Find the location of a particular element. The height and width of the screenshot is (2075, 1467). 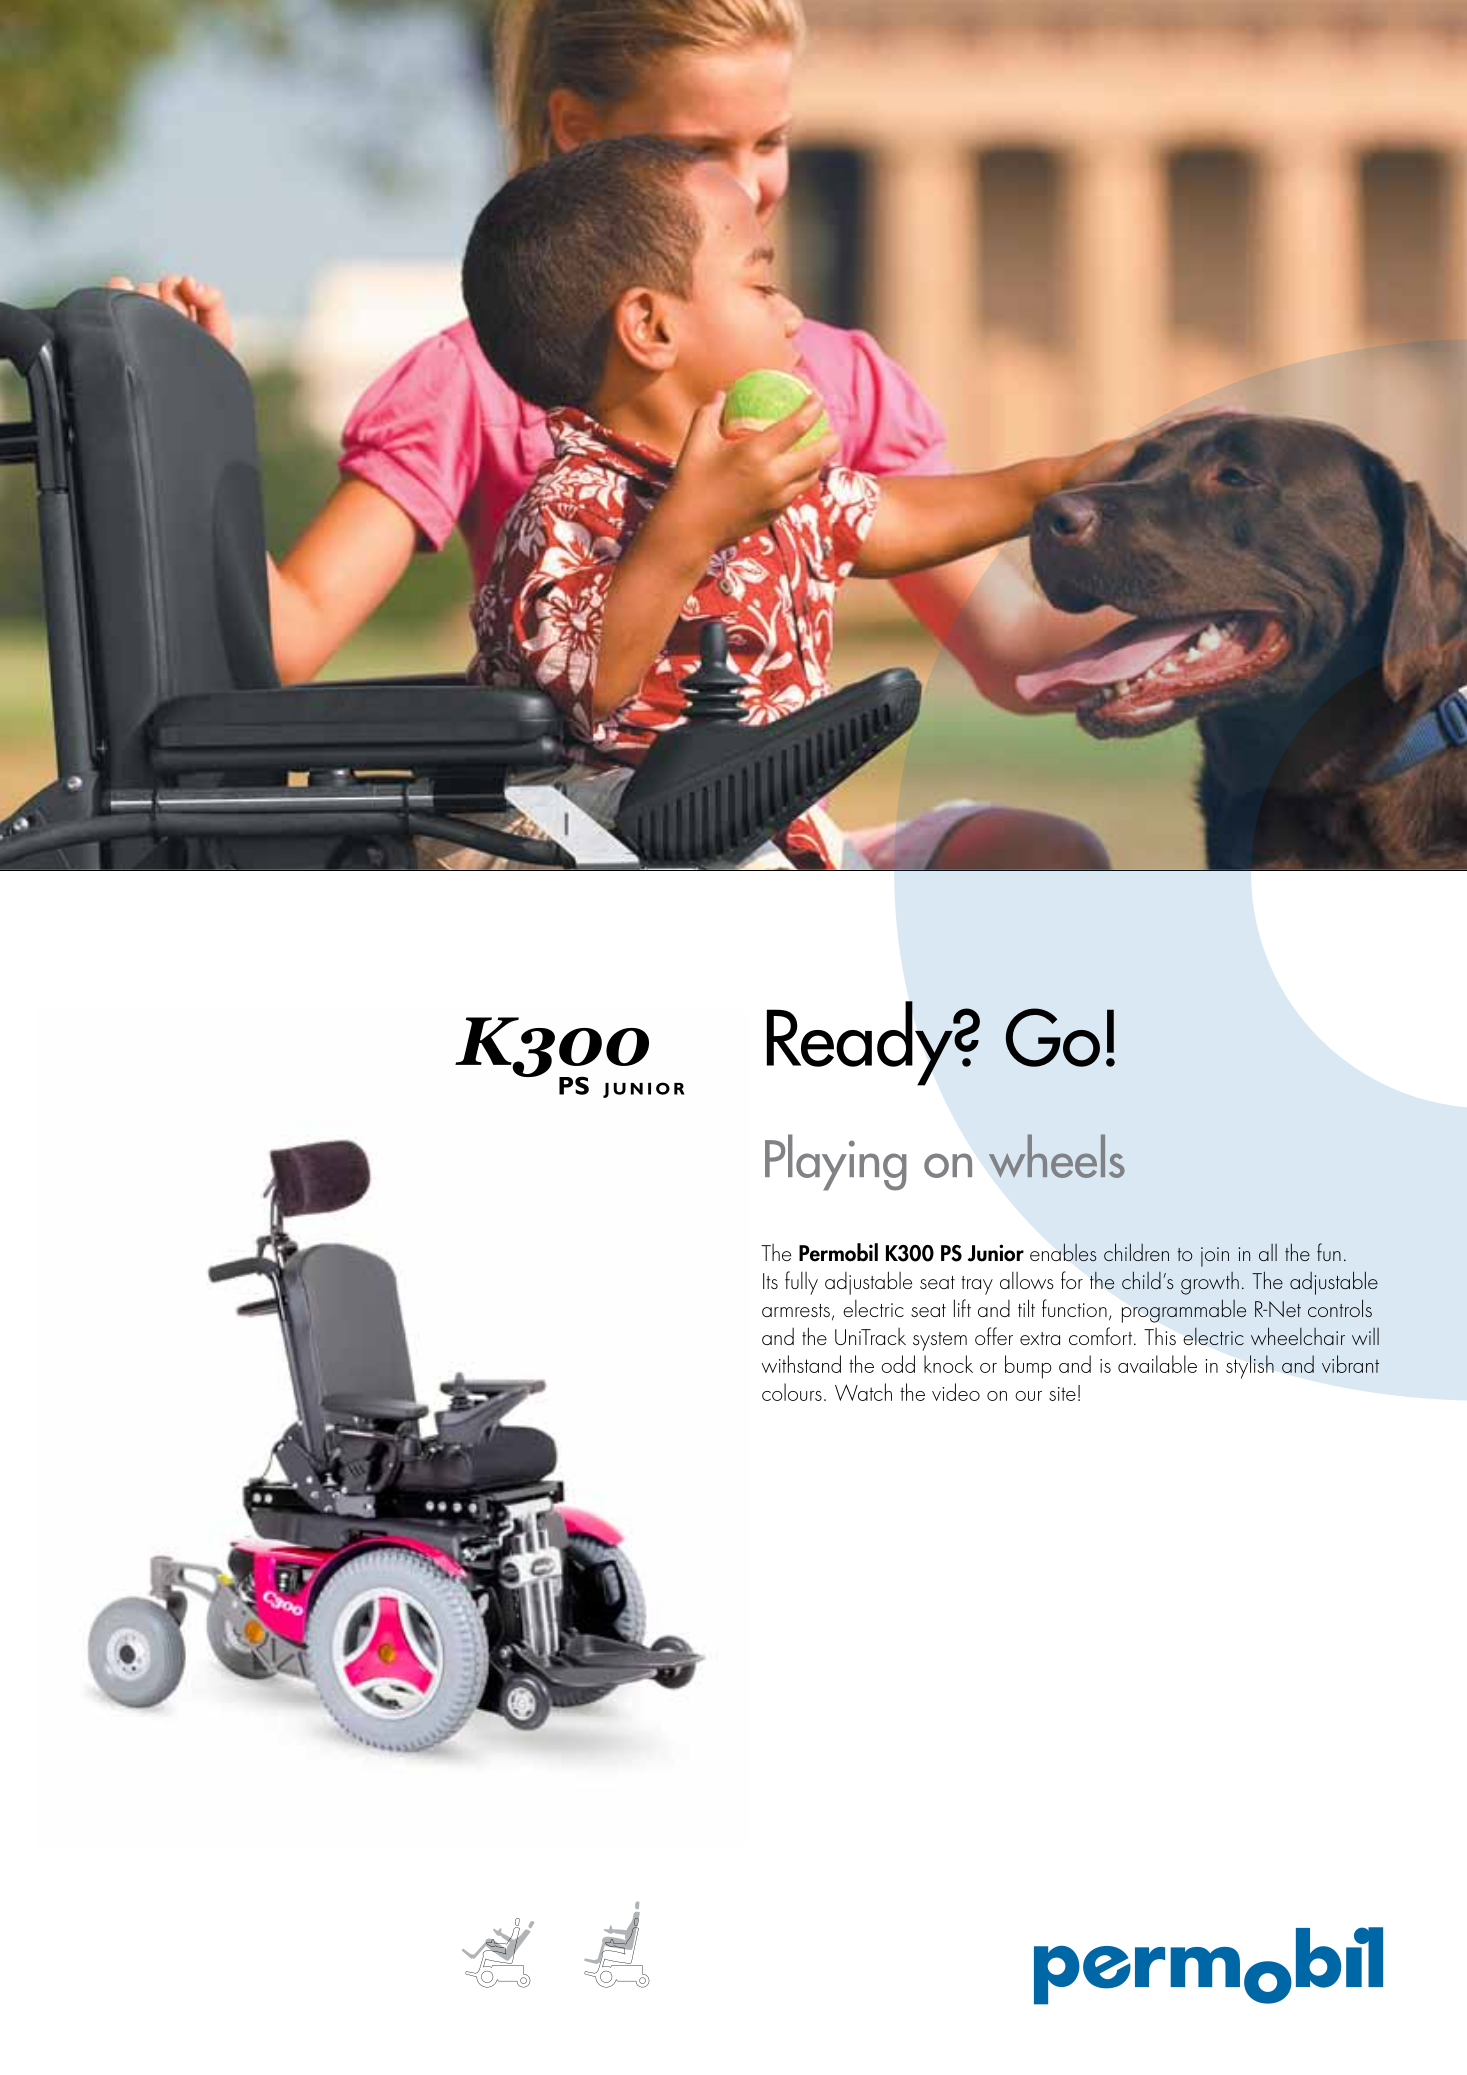

Watch is located at coordinates (863, 1392).
